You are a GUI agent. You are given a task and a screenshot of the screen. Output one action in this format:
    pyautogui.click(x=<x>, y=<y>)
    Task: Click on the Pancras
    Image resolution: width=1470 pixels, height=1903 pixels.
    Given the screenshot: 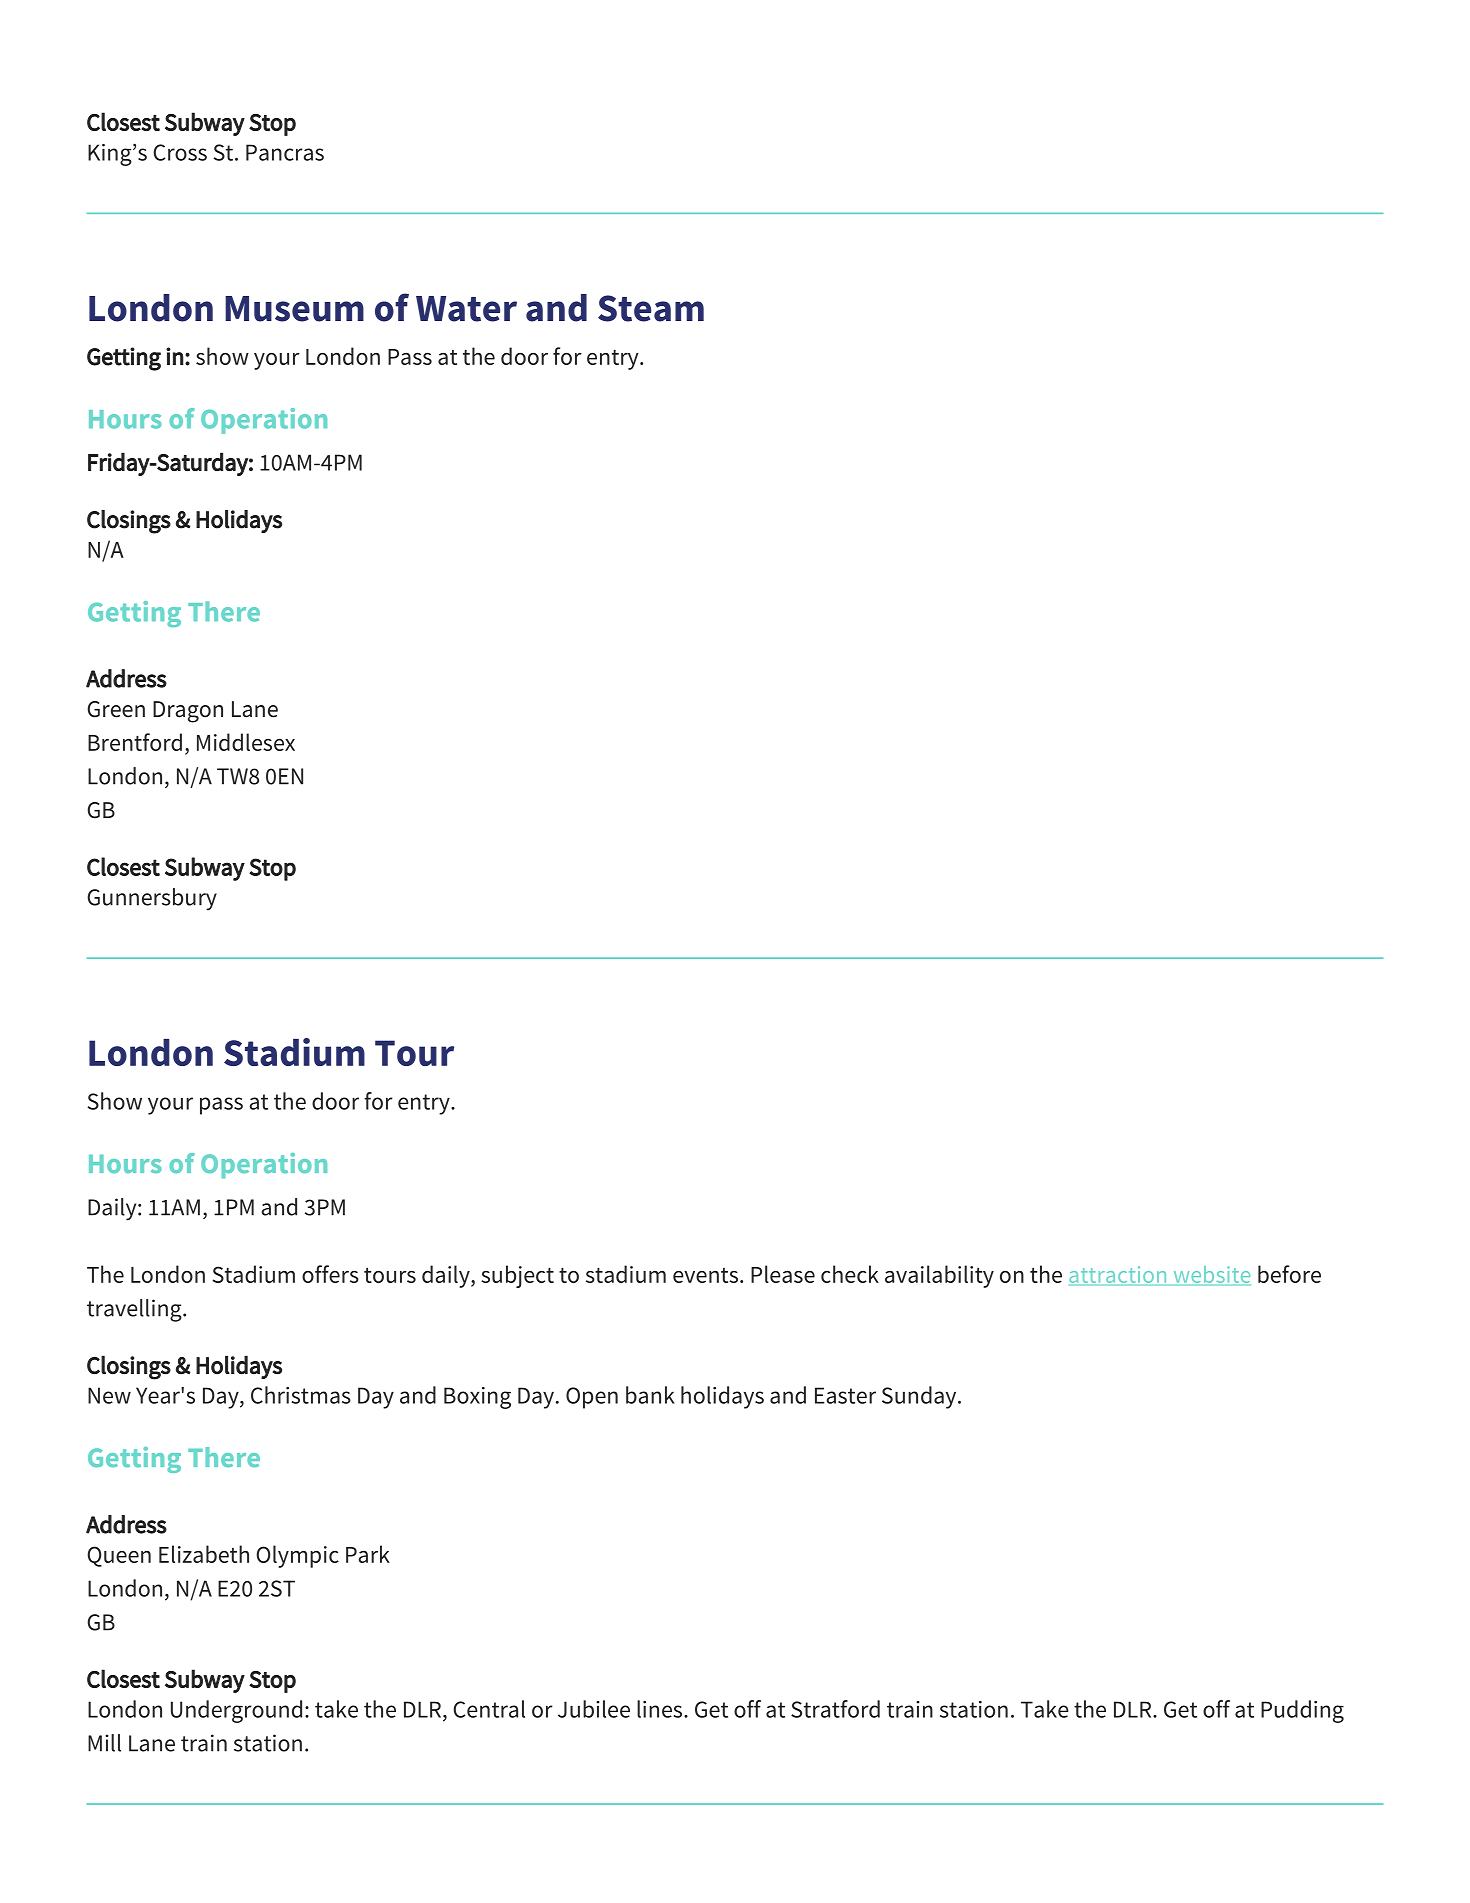 What is the action you would take?
    pyautogui.click(x=285, y=152)
